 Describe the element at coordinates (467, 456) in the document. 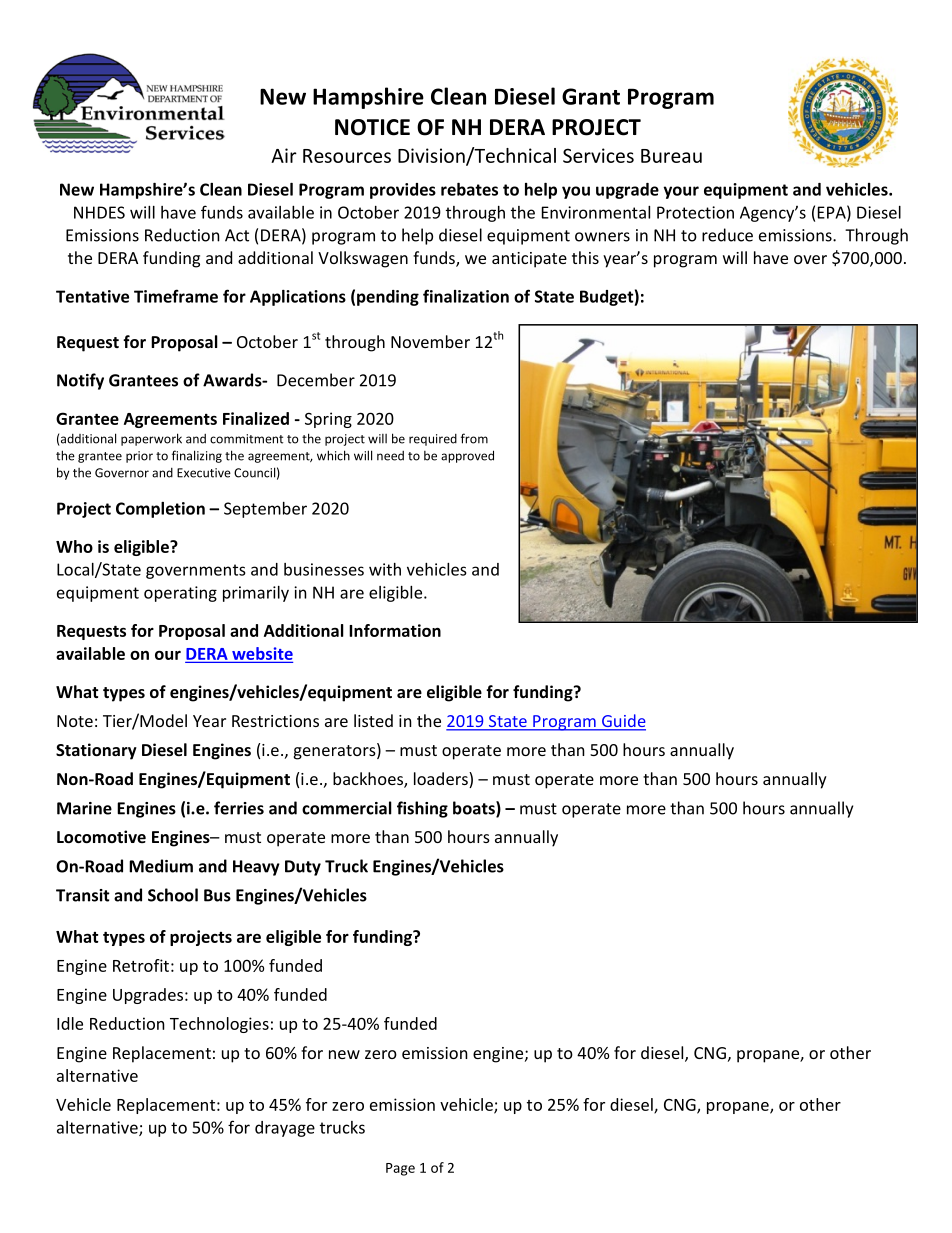

I see `approved` at that location.
